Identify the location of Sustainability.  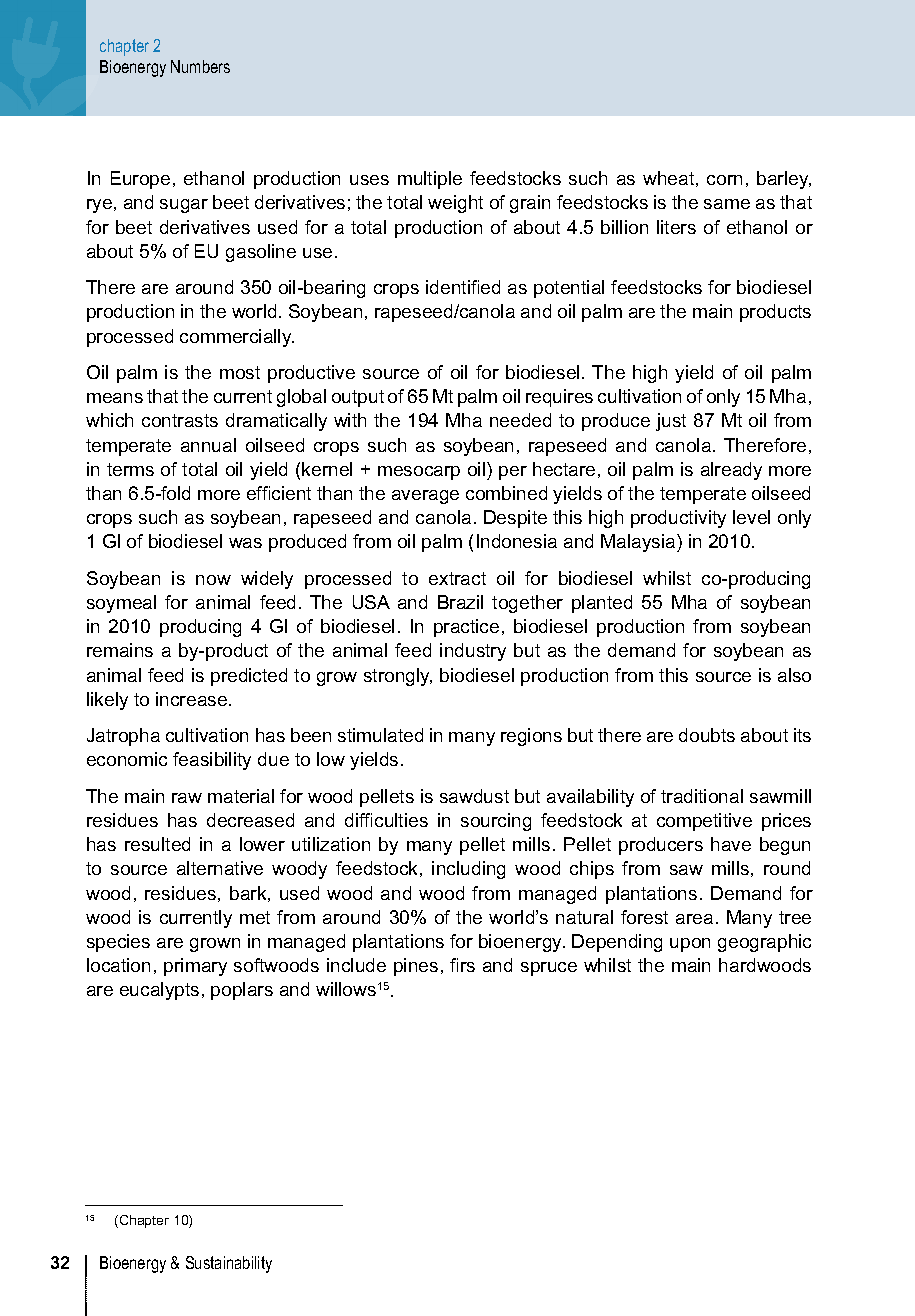
(229, 1264).
